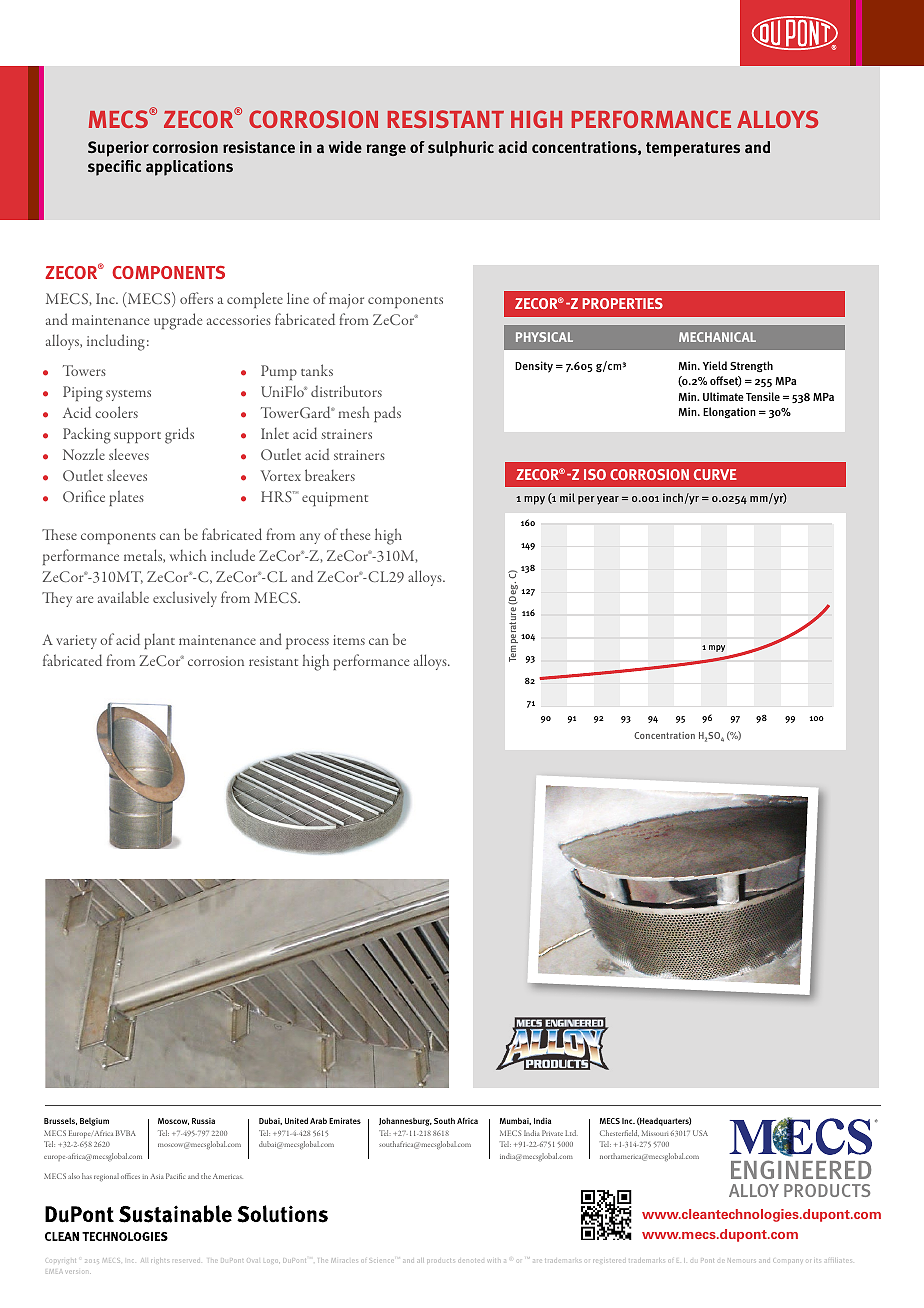 The image size is (924, 1308). Describe the element at coordinates (608, 500) in the document. I see `year` at that location.
